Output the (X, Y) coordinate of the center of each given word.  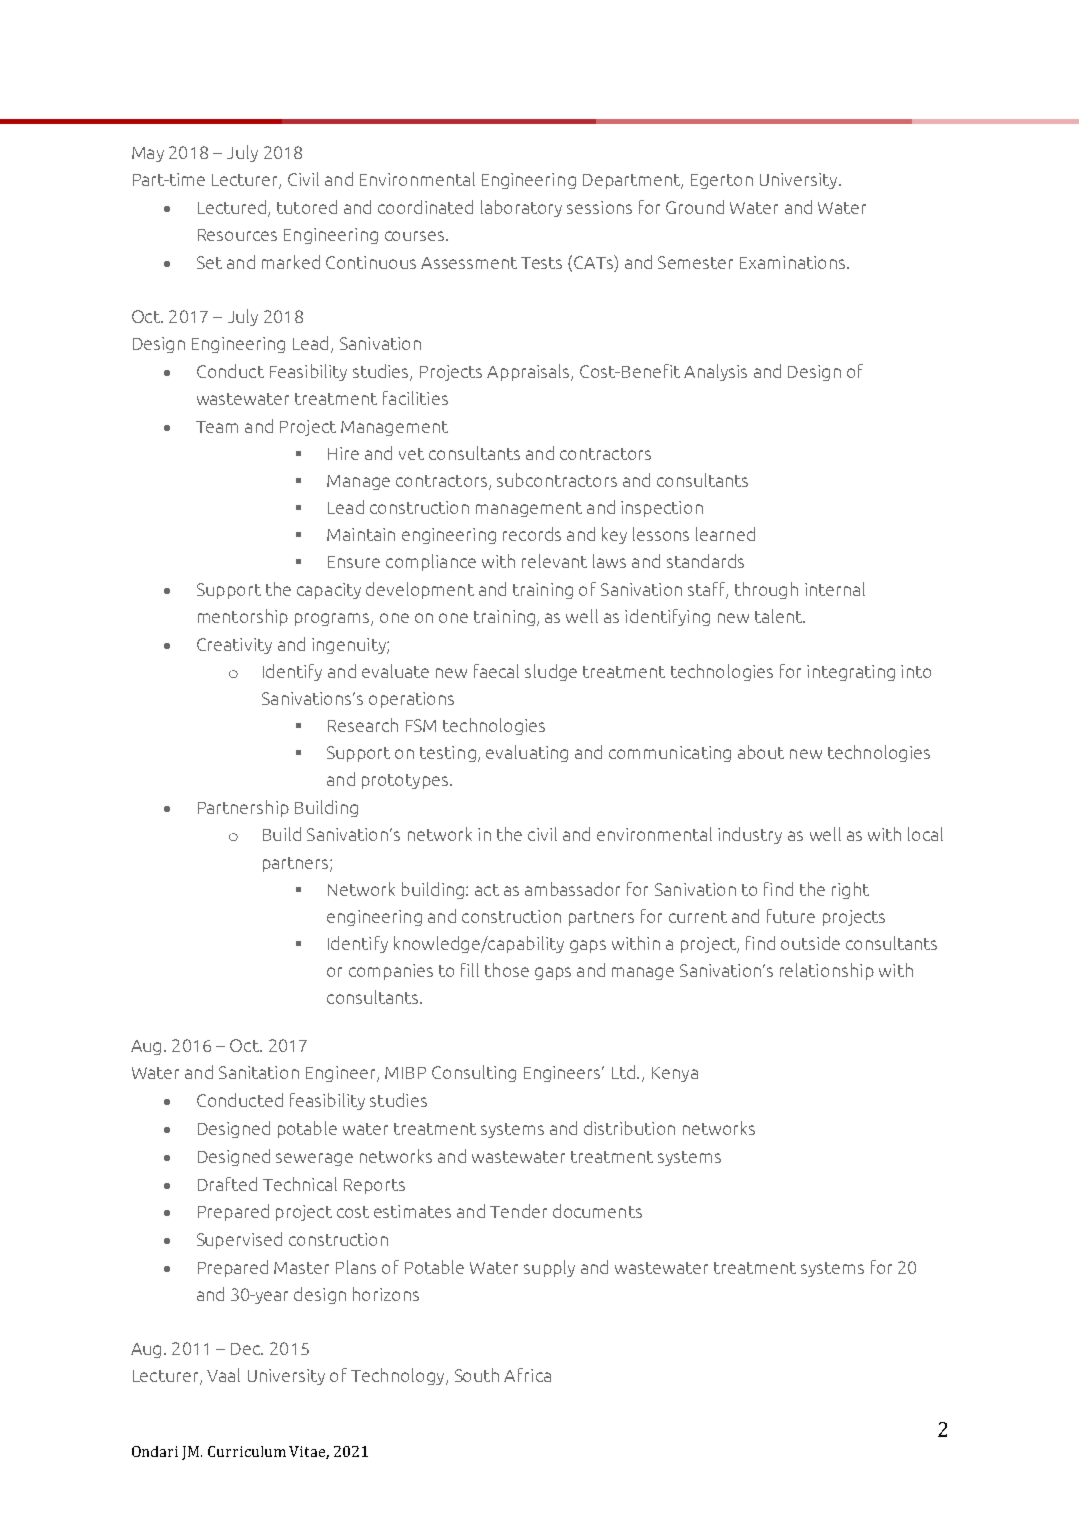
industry (750, 835)
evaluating (527, 753)
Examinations (794, 262)
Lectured (232, 207)
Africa (527, 1375)
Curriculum (247, 1451)
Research (363, 725)
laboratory (521, 208)
